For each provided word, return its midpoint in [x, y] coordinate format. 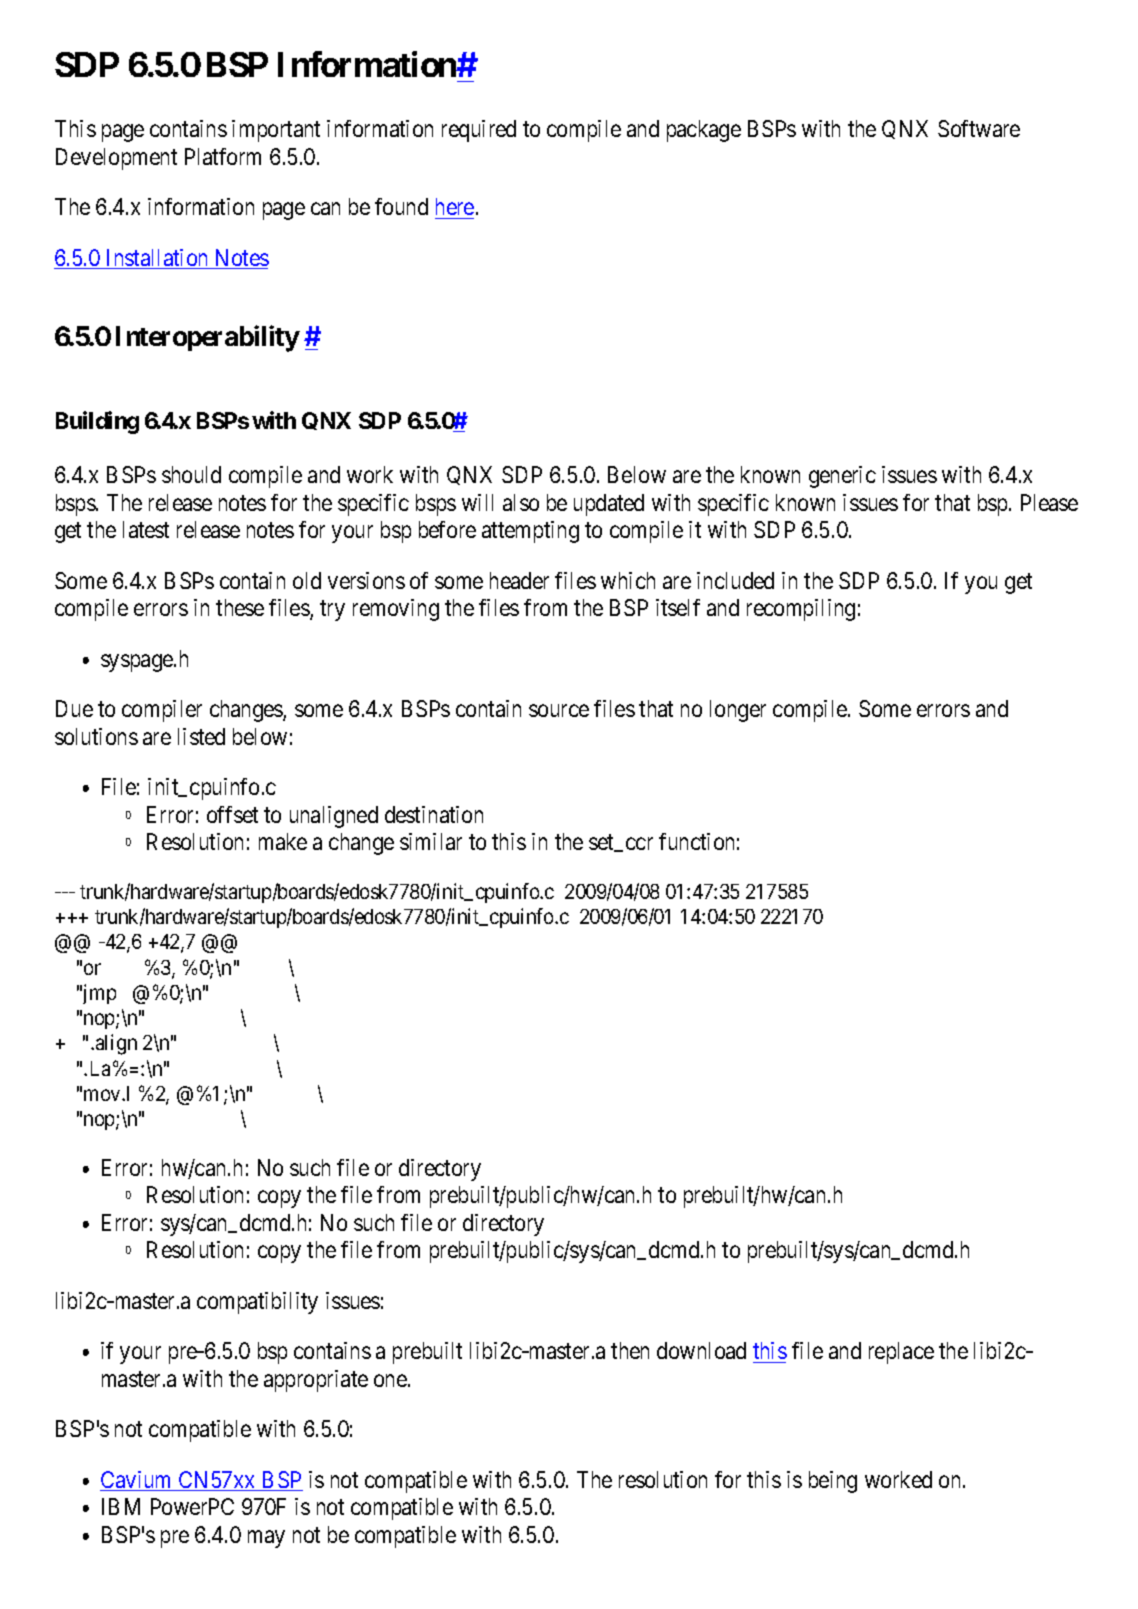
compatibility [257, 1303]
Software [979, 128]
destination [434, 814]
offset [232, 814]
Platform [223, 156]
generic [842, 477]
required [479, 131]
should [191, 474]
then [630, 1350]
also [521, 502]
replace [901, 1353]
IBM [121, 1506]
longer [738, 711]
